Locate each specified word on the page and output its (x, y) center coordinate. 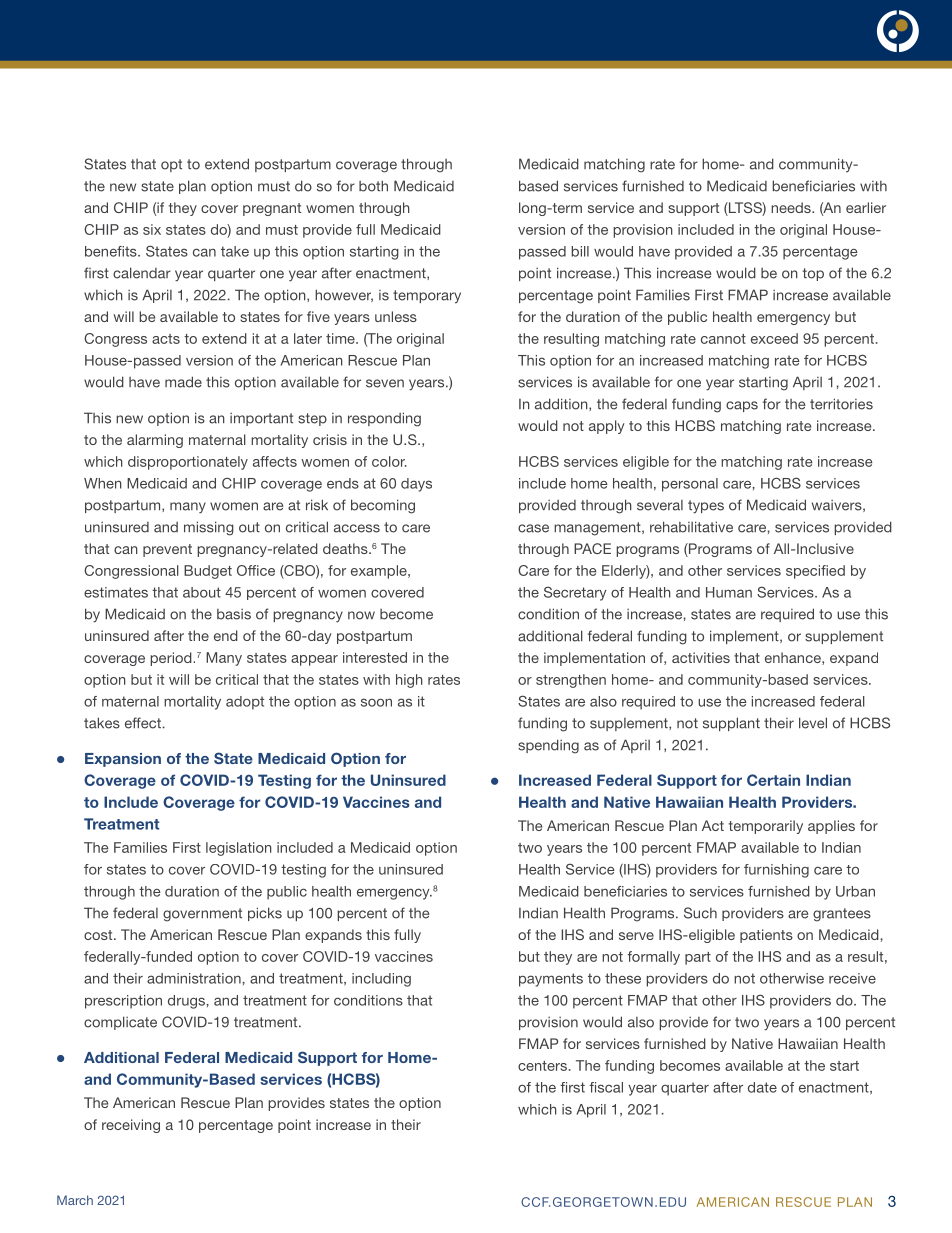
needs (792, 207)
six (152, 229)
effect (144, 723)
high (409, 681)
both (373, 186)
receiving (131, 1126)
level (813, 723)
